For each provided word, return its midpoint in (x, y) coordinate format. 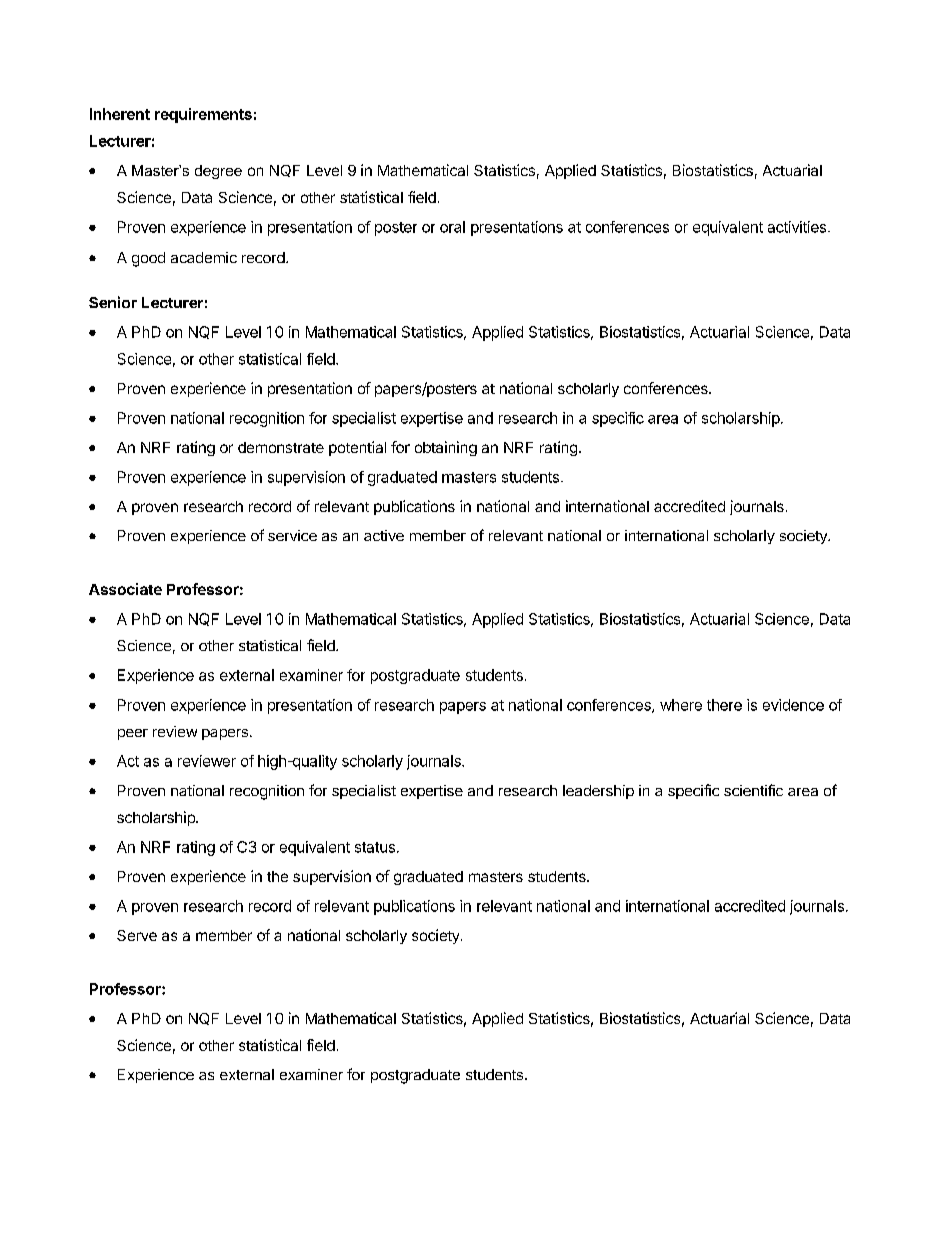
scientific (753, 790)
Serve (137, 935)
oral (452, 227)
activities (798, 227)
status (375, 847)
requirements (203, 115)
